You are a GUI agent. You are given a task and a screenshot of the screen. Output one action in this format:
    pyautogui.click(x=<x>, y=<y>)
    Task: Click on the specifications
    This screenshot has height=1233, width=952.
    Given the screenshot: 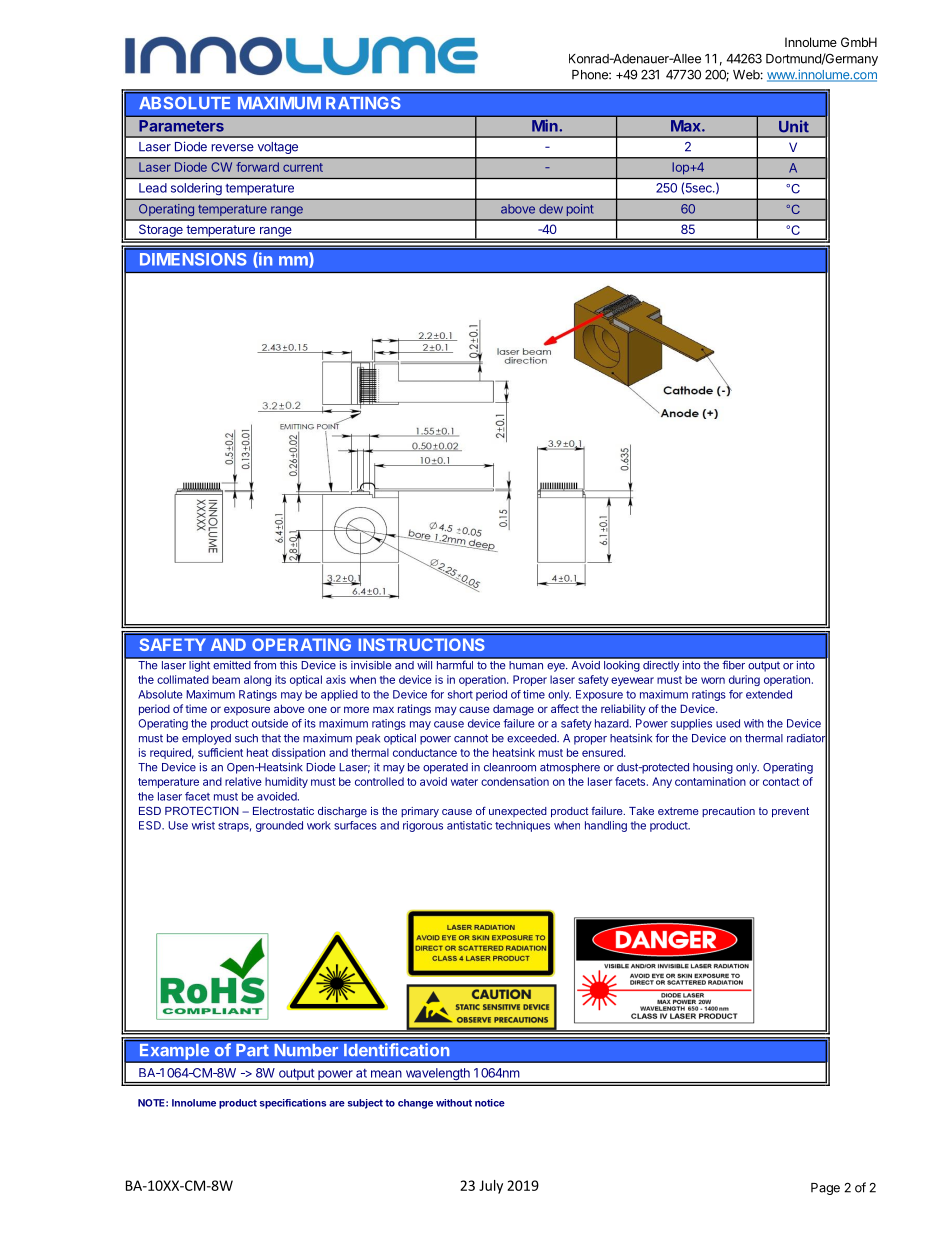 What is the action you would take?
    pyautogui.click(x=293, y=1104)
